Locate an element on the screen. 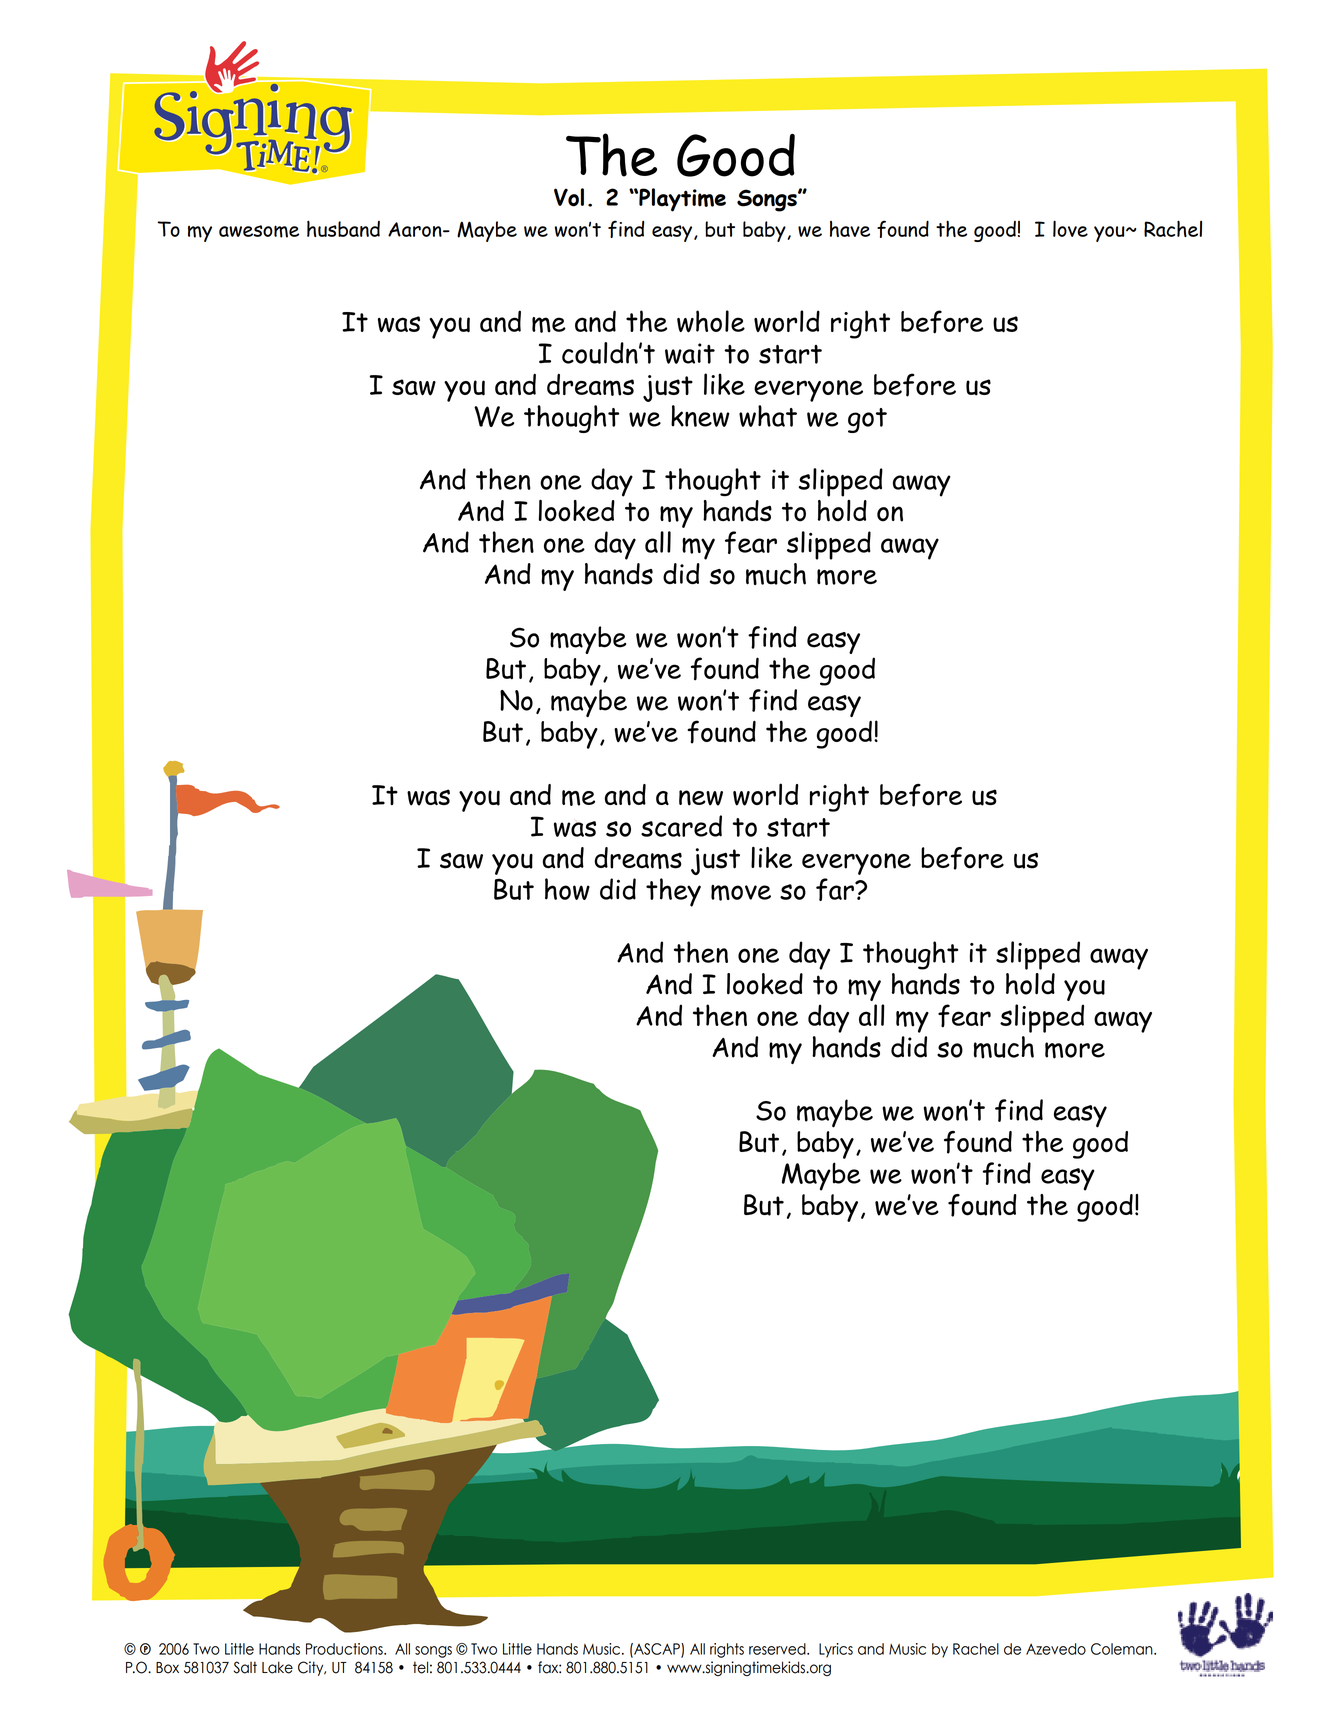 The width and height of the screenshot is (1341, 1735). reserved is located at coordinates (778, 1649).
